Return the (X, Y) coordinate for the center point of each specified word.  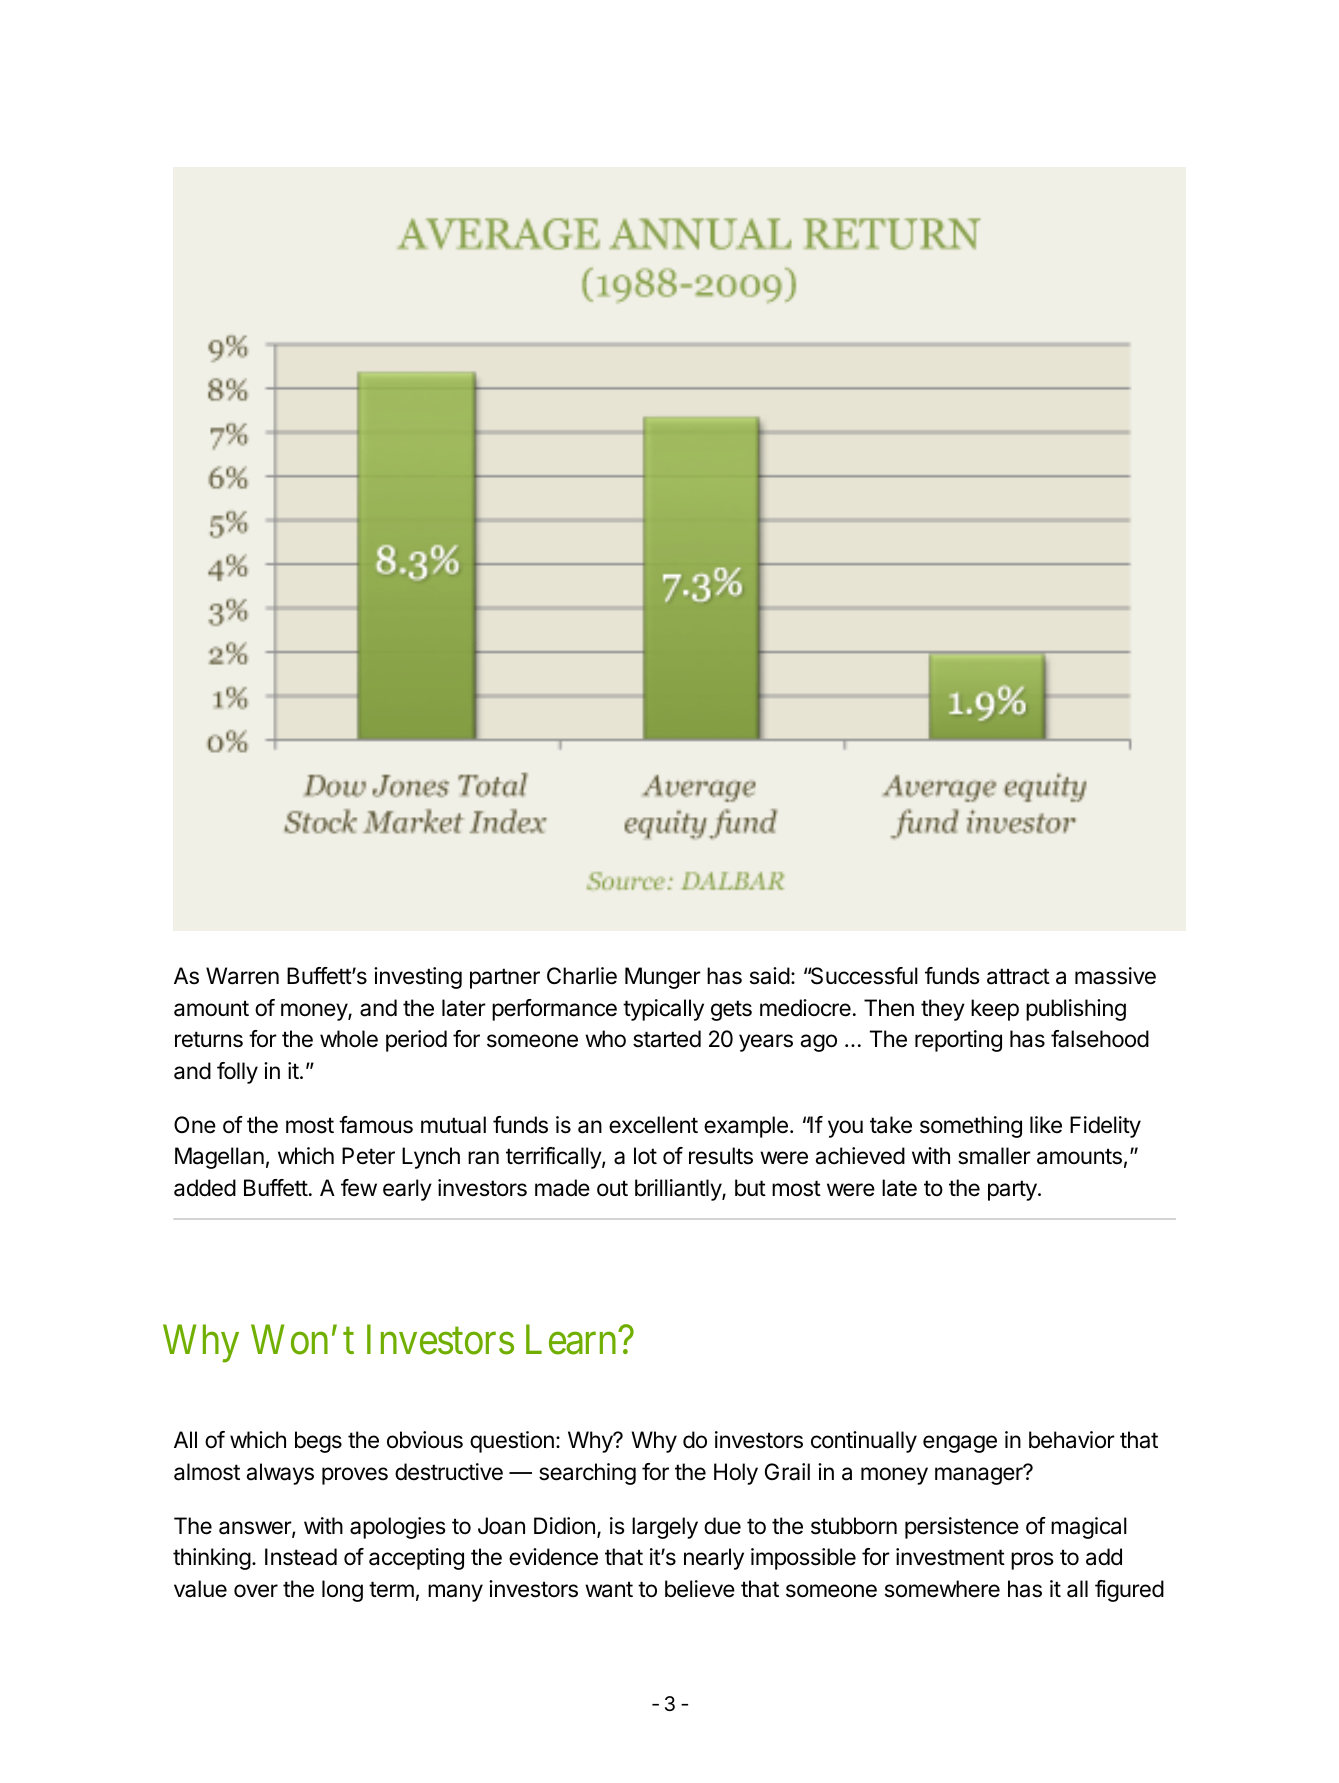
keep (995, 1010)
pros (1032, 1561)
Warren (242, 976)
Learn (572, 1340)
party (1013, 1190)
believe (700, 1589)
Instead (301, 1557)
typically (663, 1010)
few (359, 1187)
